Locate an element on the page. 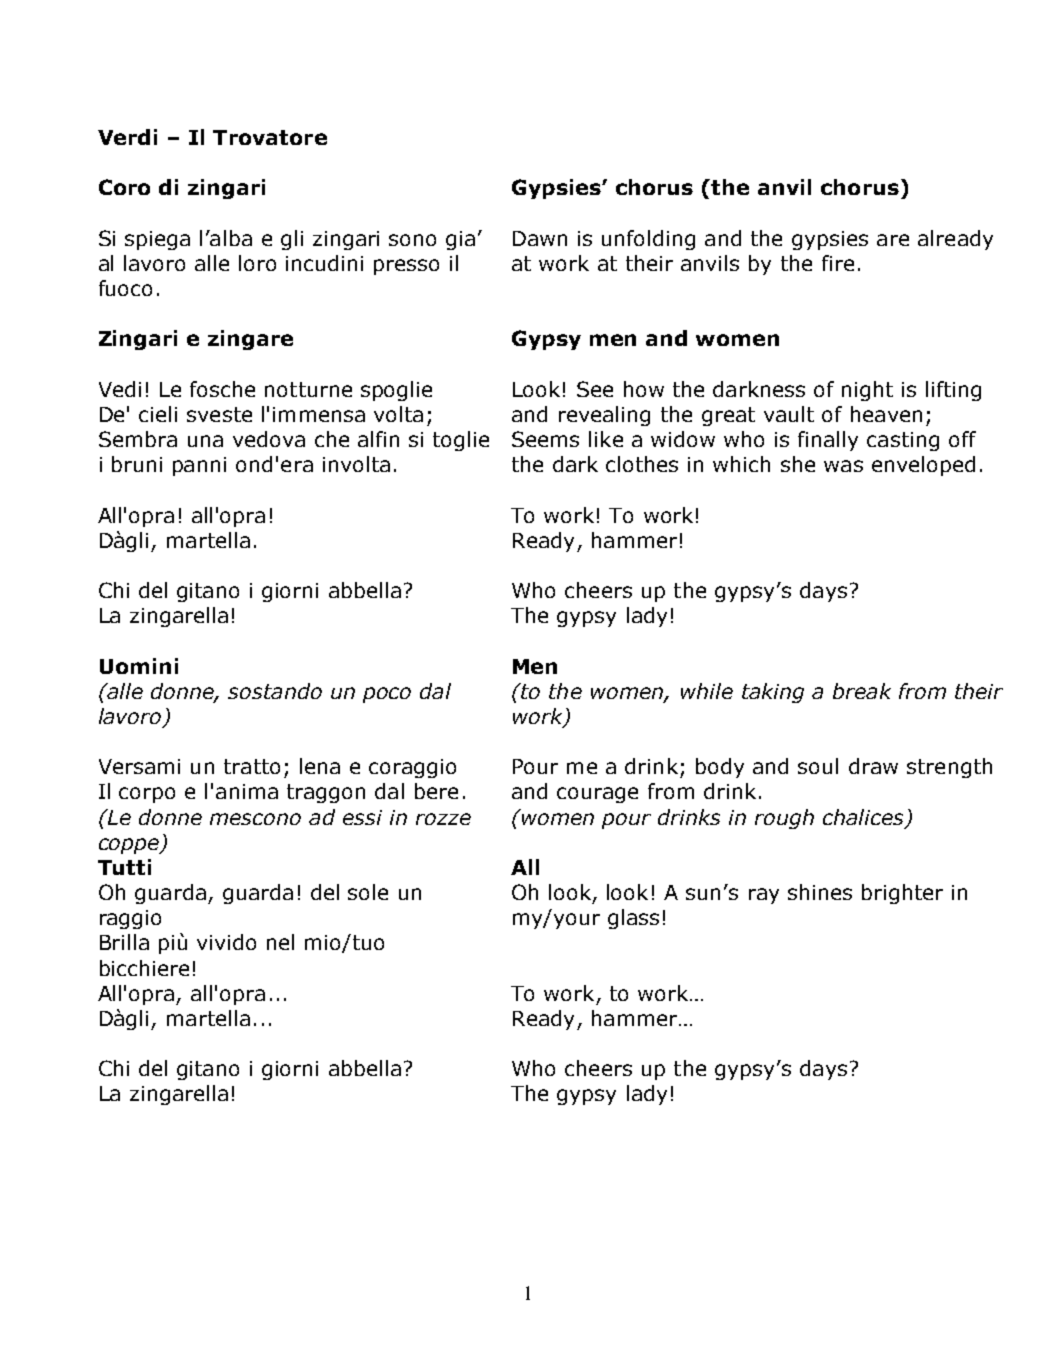 The image size is (1057, 1367). was is located at coordinates (843, 466).
